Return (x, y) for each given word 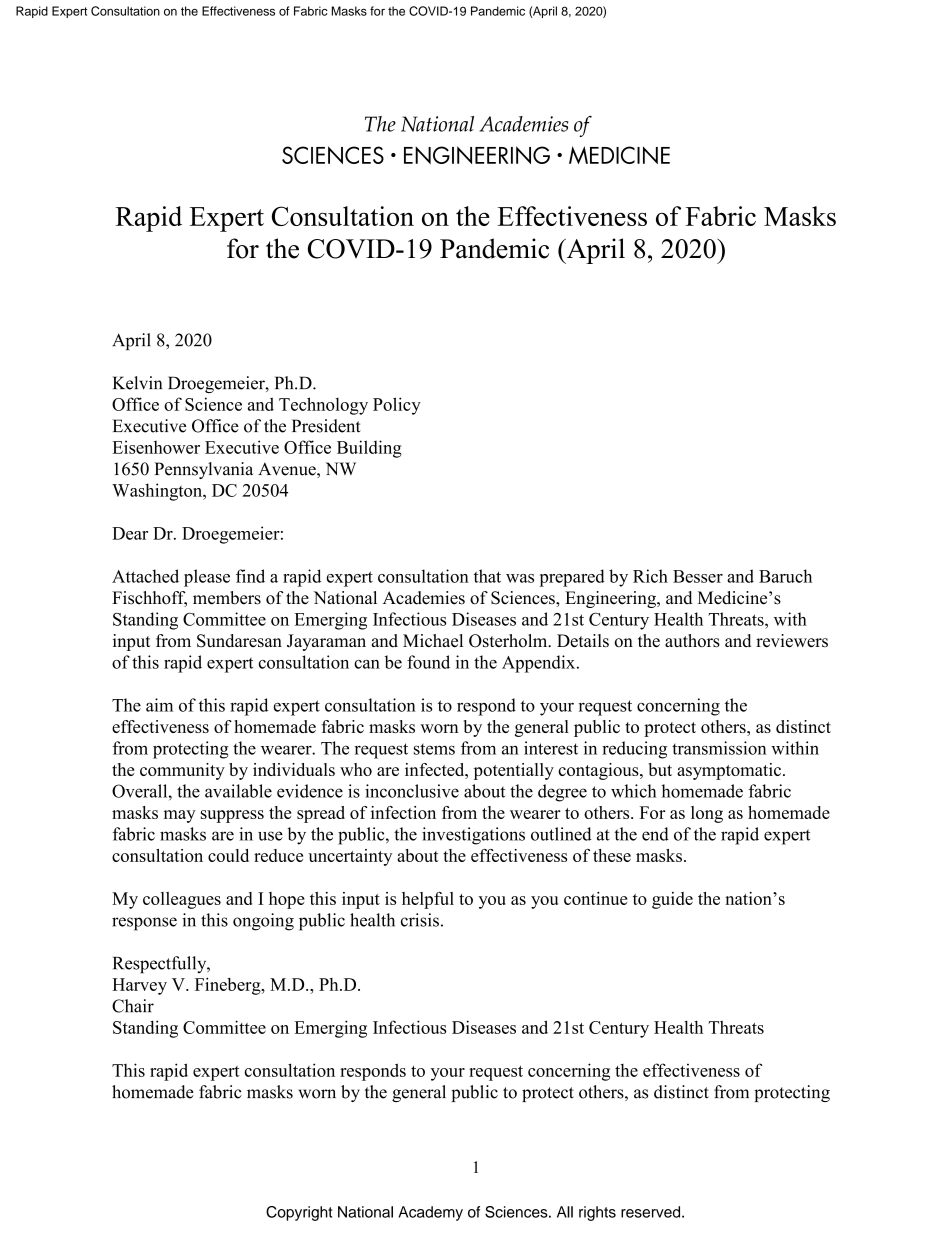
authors (692, 641)
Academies (424, 598)
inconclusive (412, 791)
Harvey (139, 986)
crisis (420, 920)
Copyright (299, 1213)
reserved (652, 1212)
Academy (431, 1213)
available (238, 791)
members (227, 598)
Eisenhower (156, 447)
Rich (650, 576)
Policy (397, 406)
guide (672, 900)
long (707, 814)
